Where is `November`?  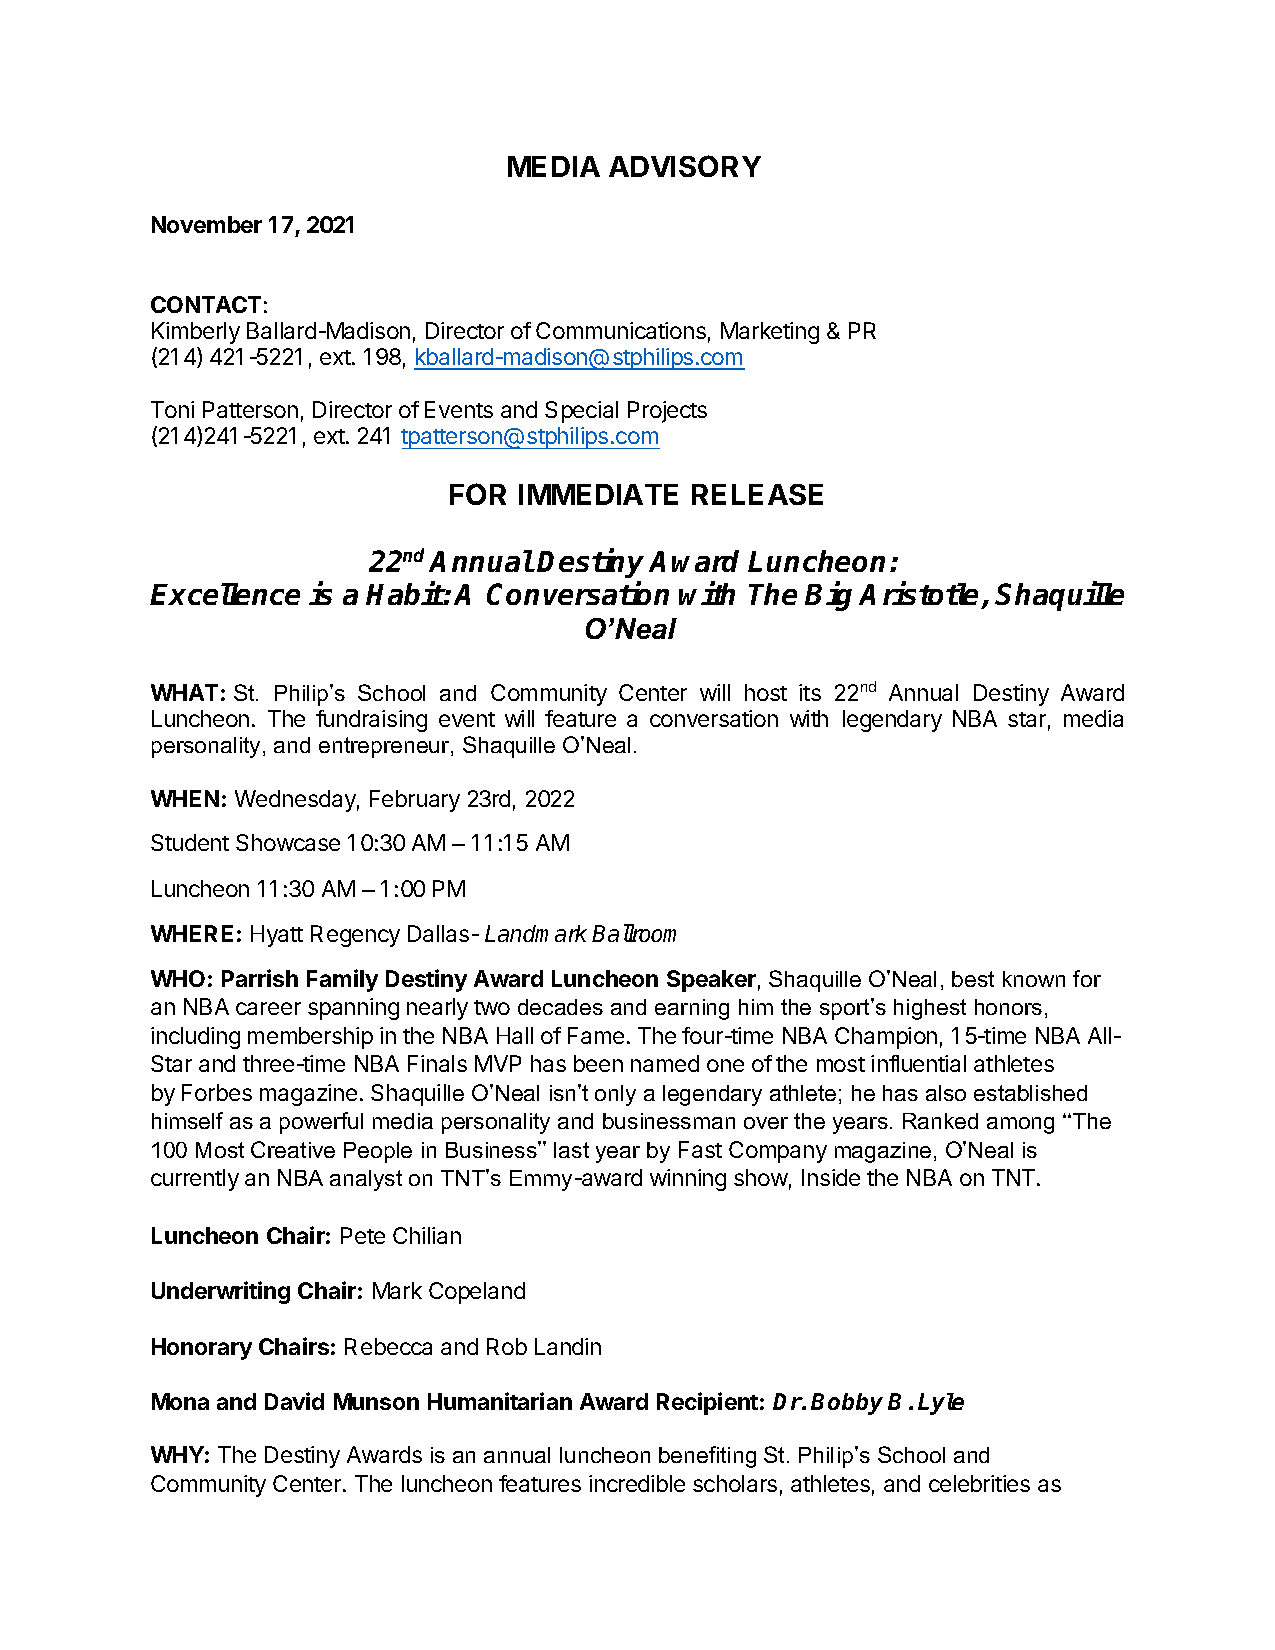
November is located at coordinates (207, 224).
